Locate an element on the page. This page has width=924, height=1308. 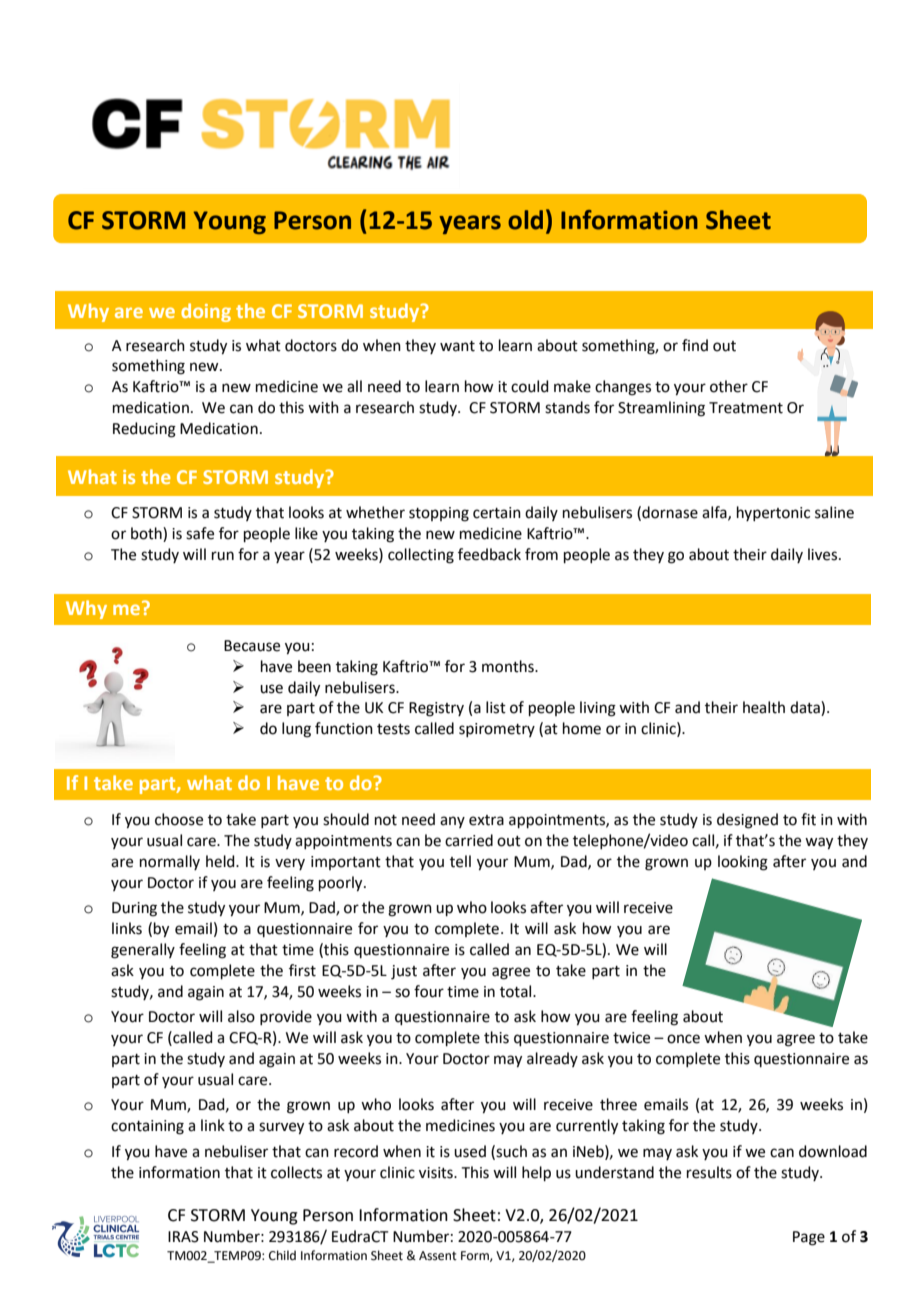
old is located at coordinates (525, 220).
